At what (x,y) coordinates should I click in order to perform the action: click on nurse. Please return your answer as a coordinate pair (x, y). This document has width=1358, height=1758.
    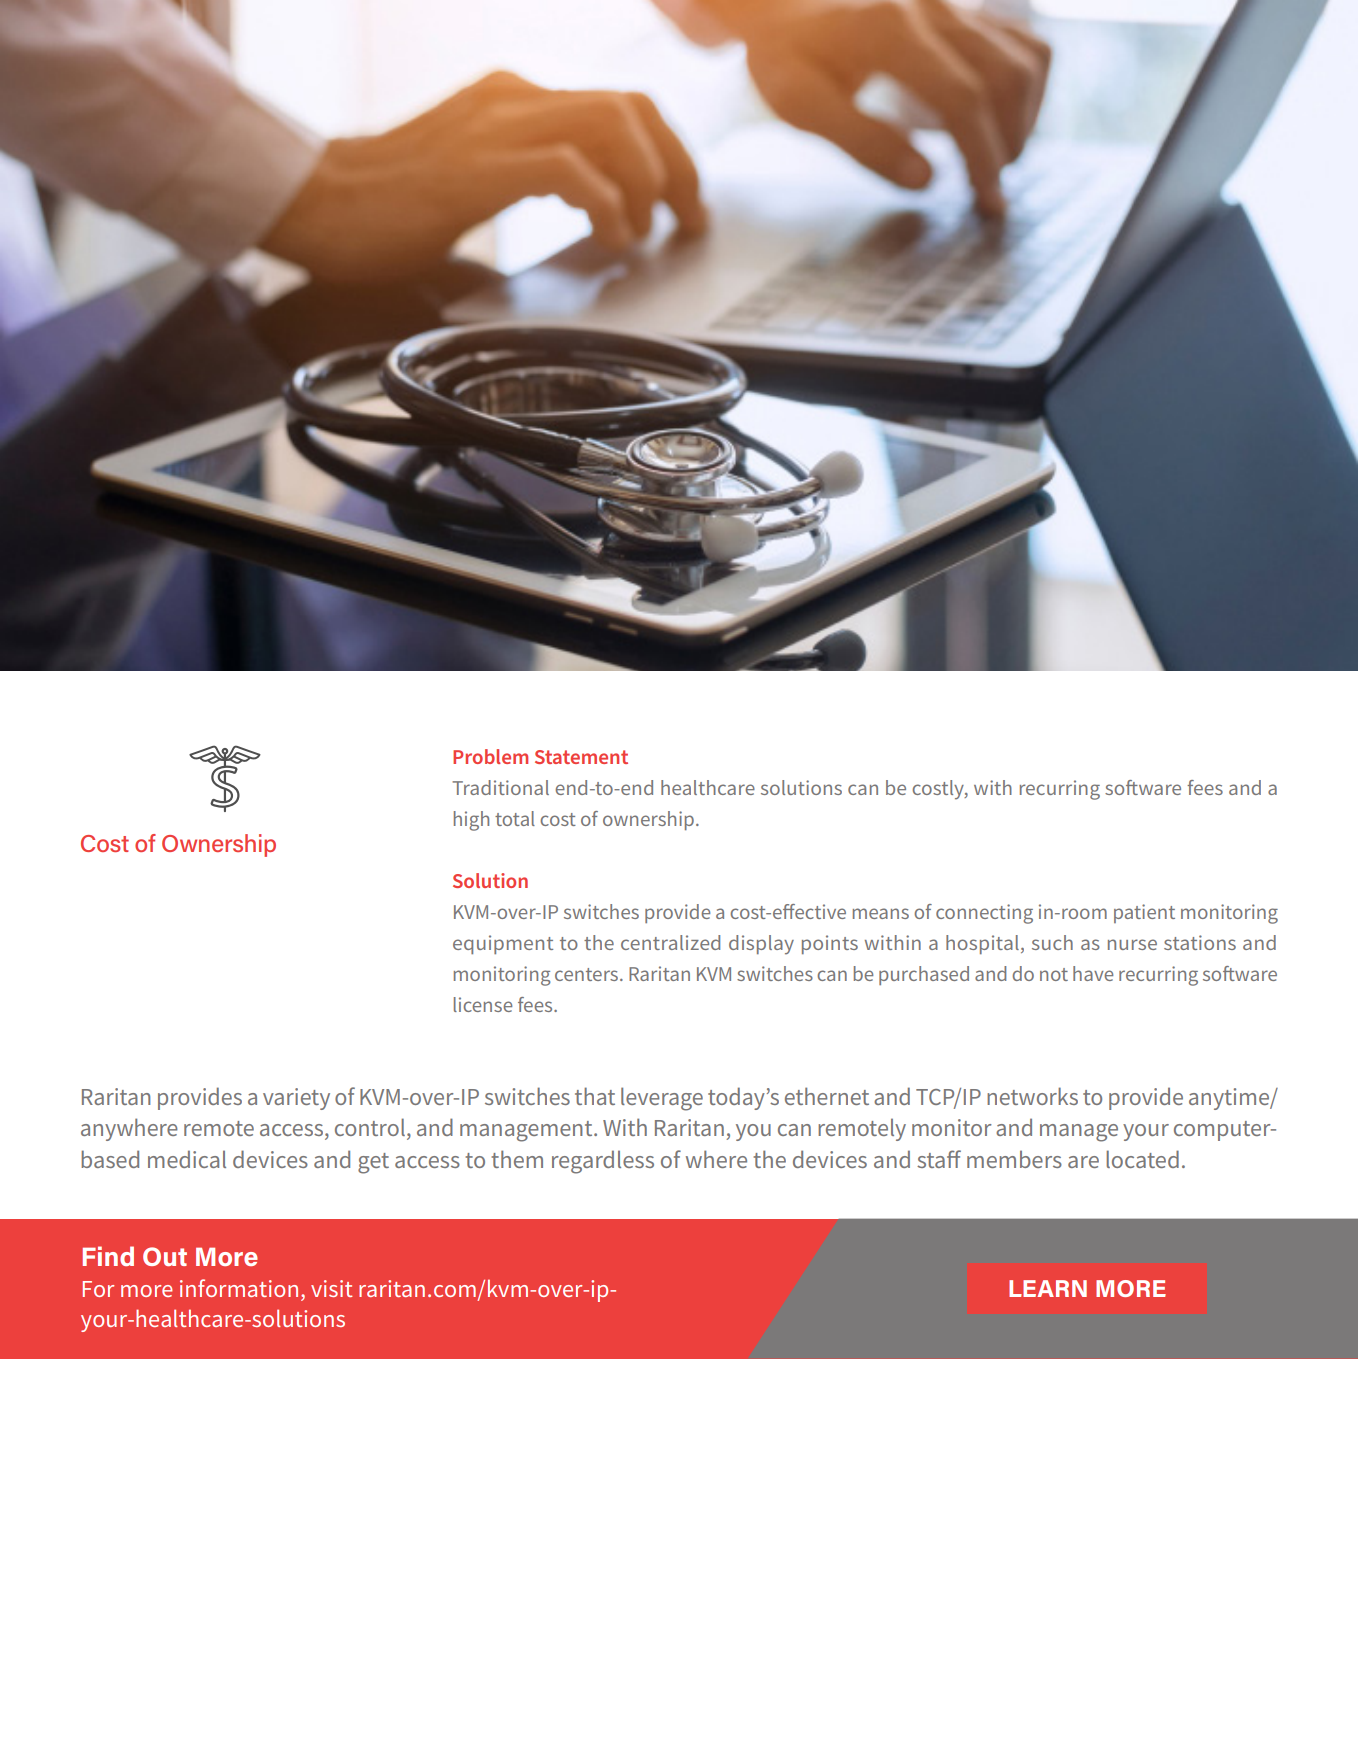
    Looking at the image, I should click on (1132, 944).
